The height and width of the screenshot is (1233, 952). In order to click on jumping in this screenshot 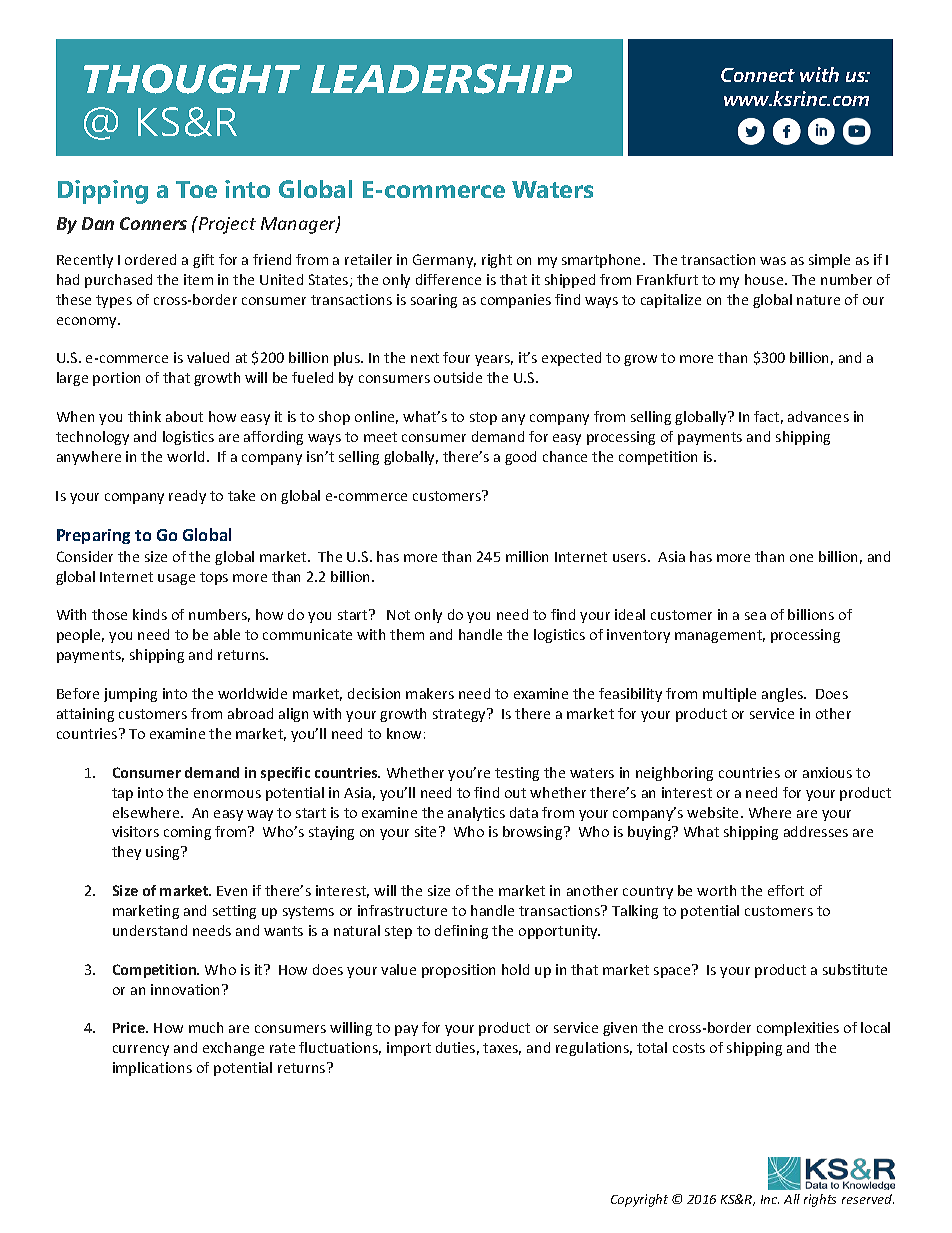, I will do `click(130, 695)`.
